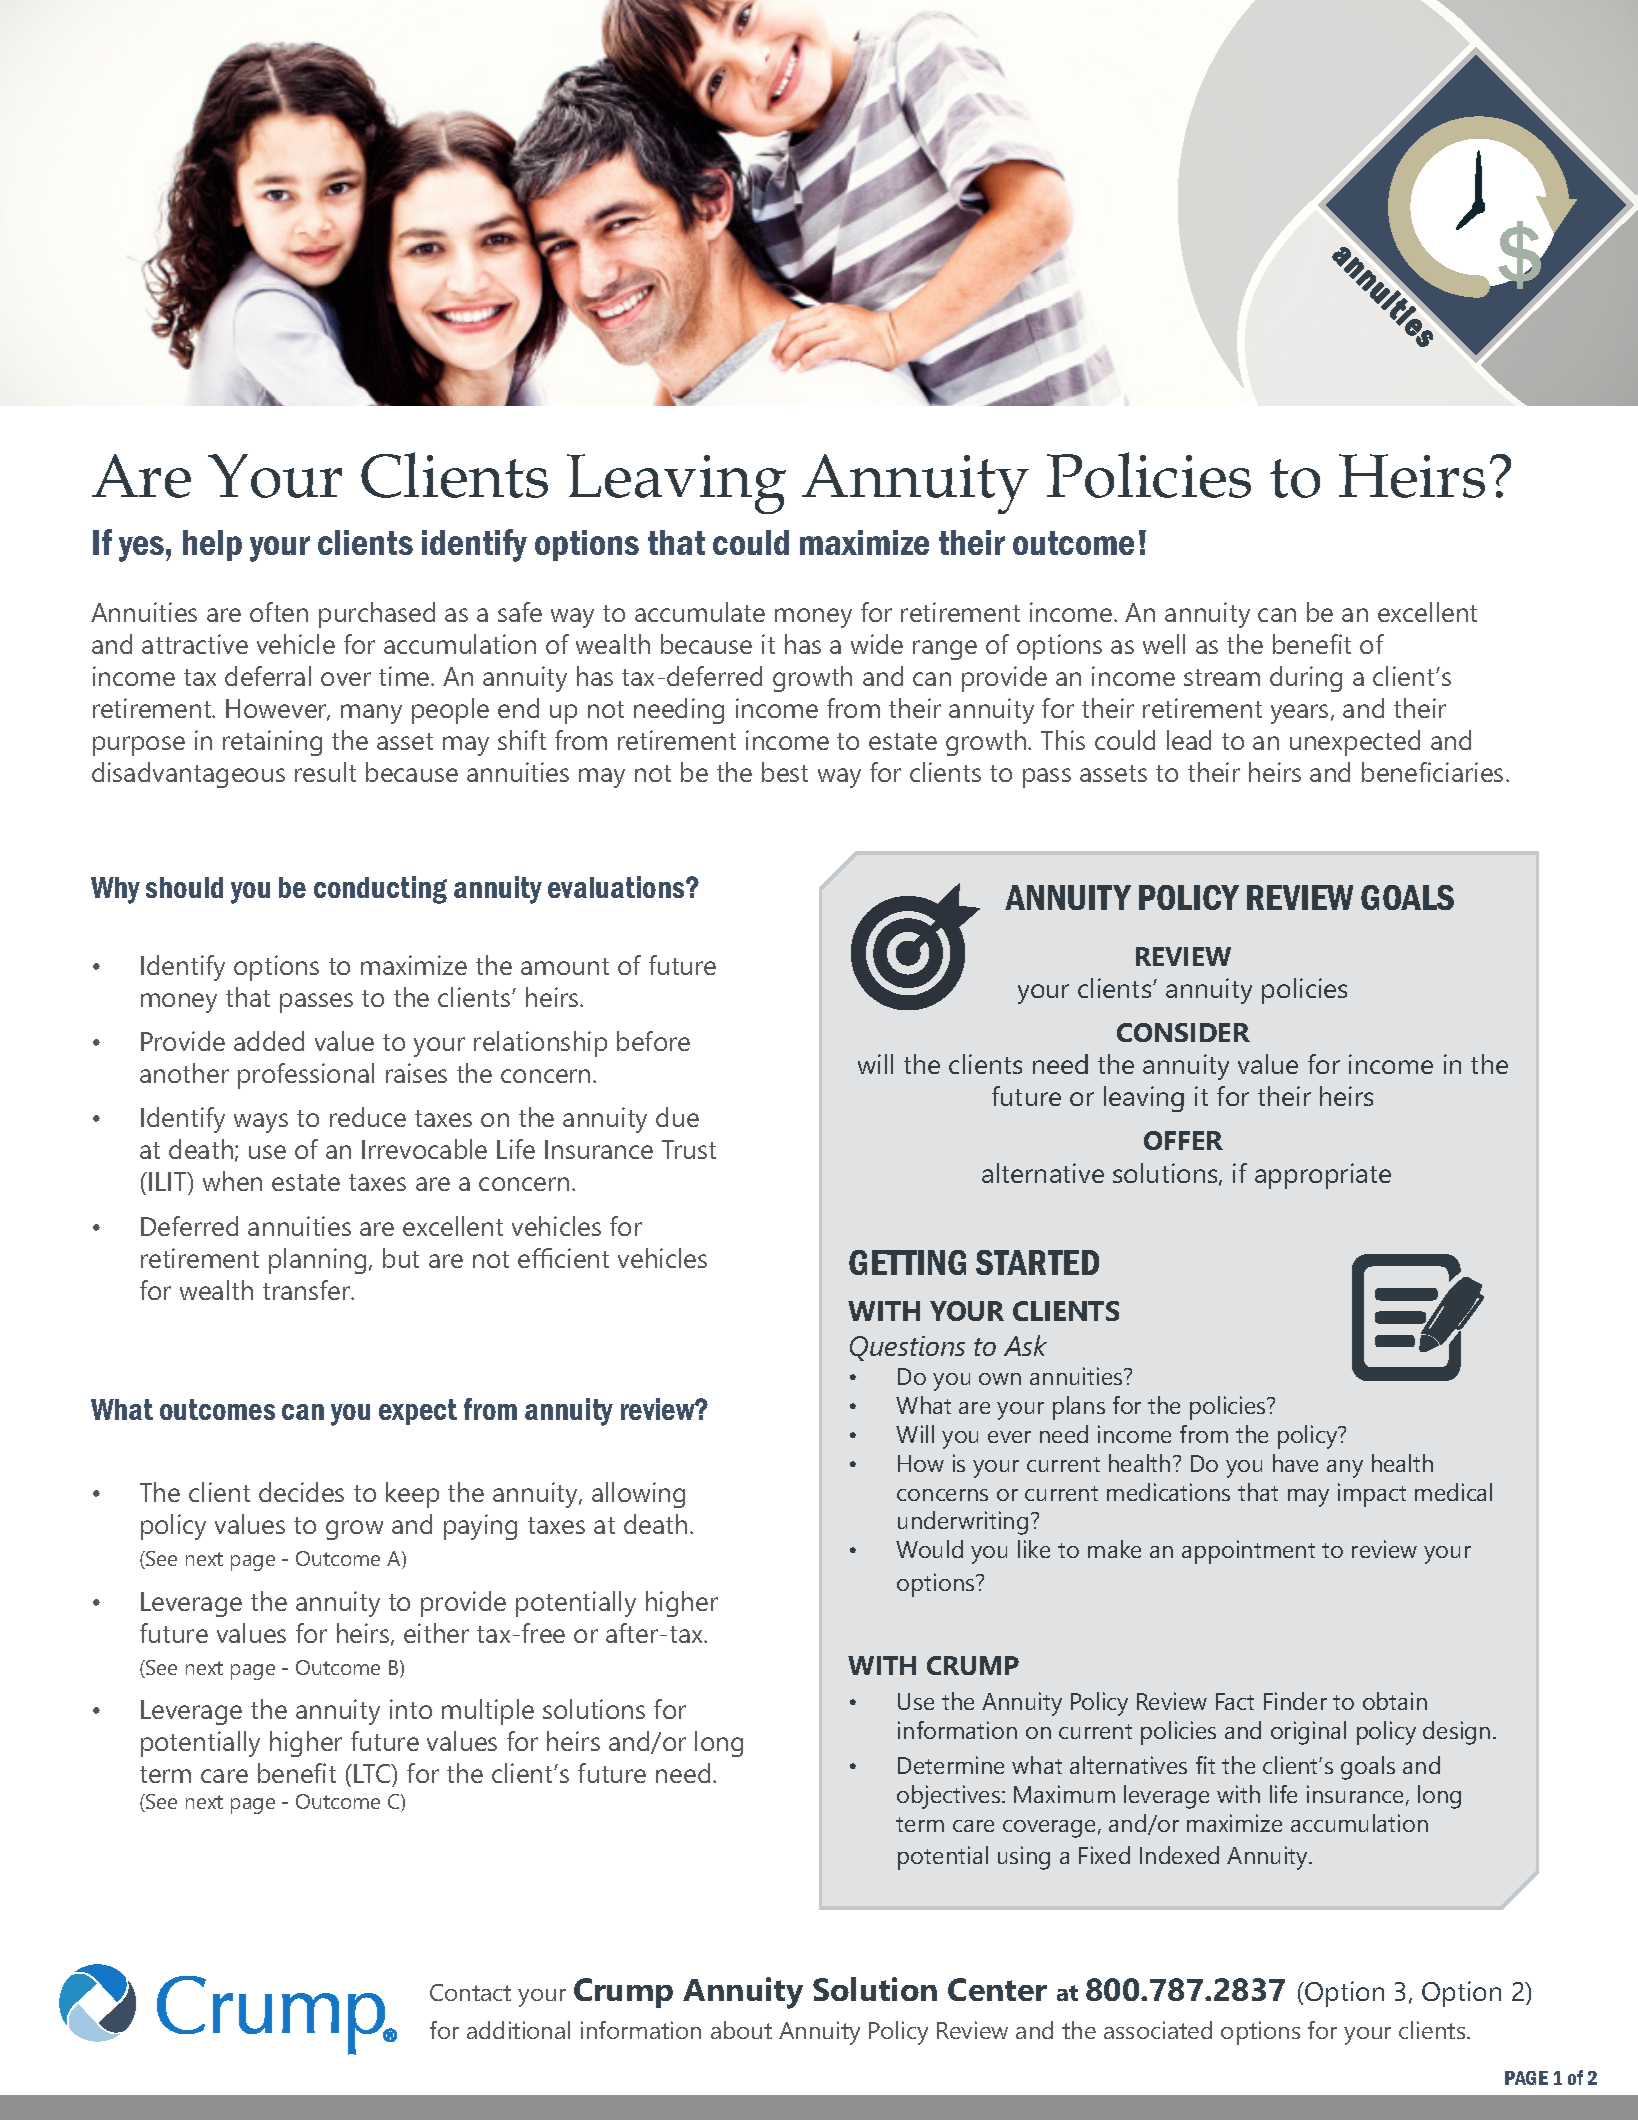 This screenshot has height=2120, width=1638. Describe the element at coordinates (261, 1123) in the screenshot. I see `ways` at that location.
